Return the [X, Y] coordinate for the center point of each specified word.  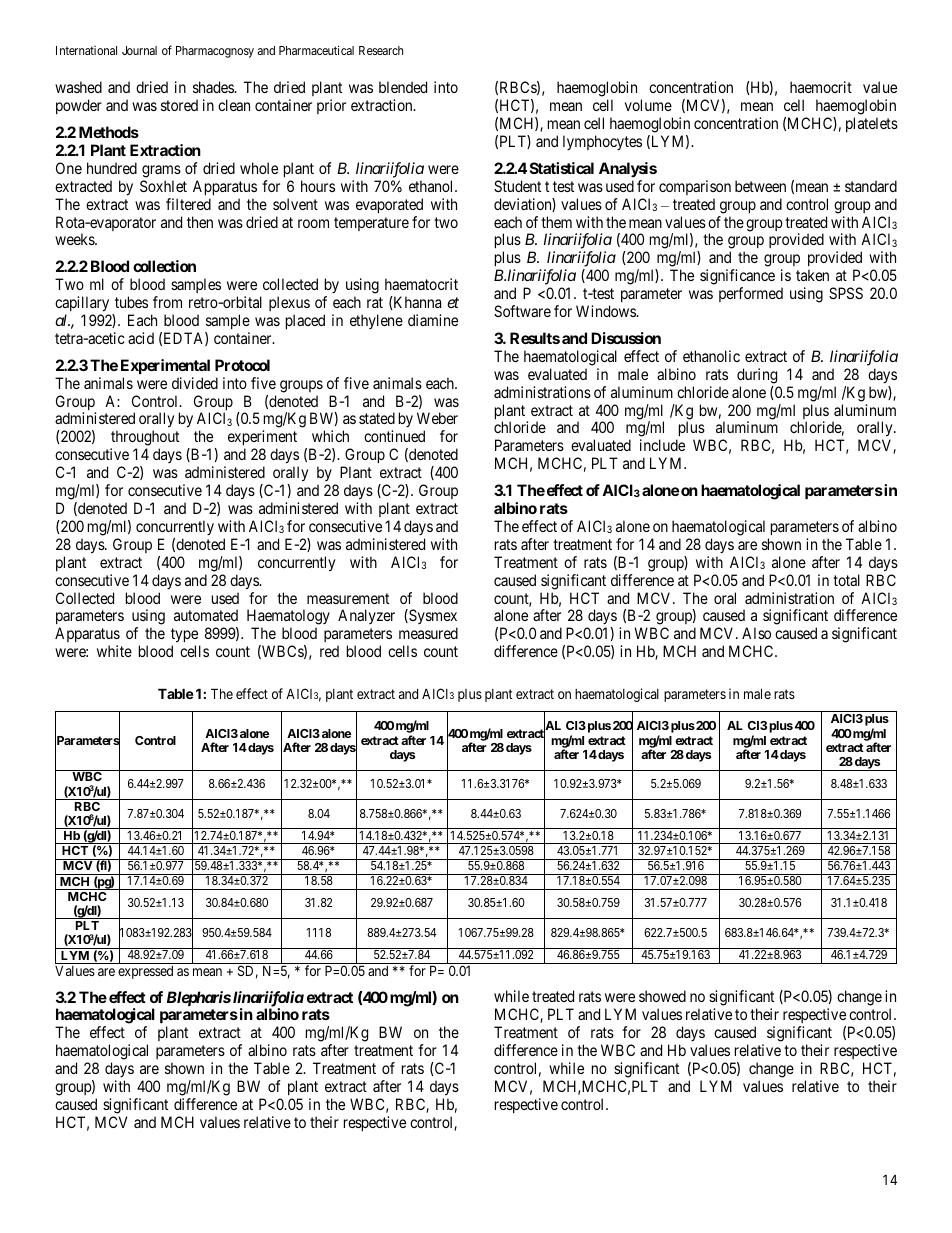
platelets [872, 124]
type [185, 637]
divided [195, 383]
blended [403, 87]
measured [428, 633]
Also [756, 633]
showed [662, 996]
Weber [437, 418]
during [757, 376]
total [846, 580]
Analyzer [366, 616]
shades [214, 87]
